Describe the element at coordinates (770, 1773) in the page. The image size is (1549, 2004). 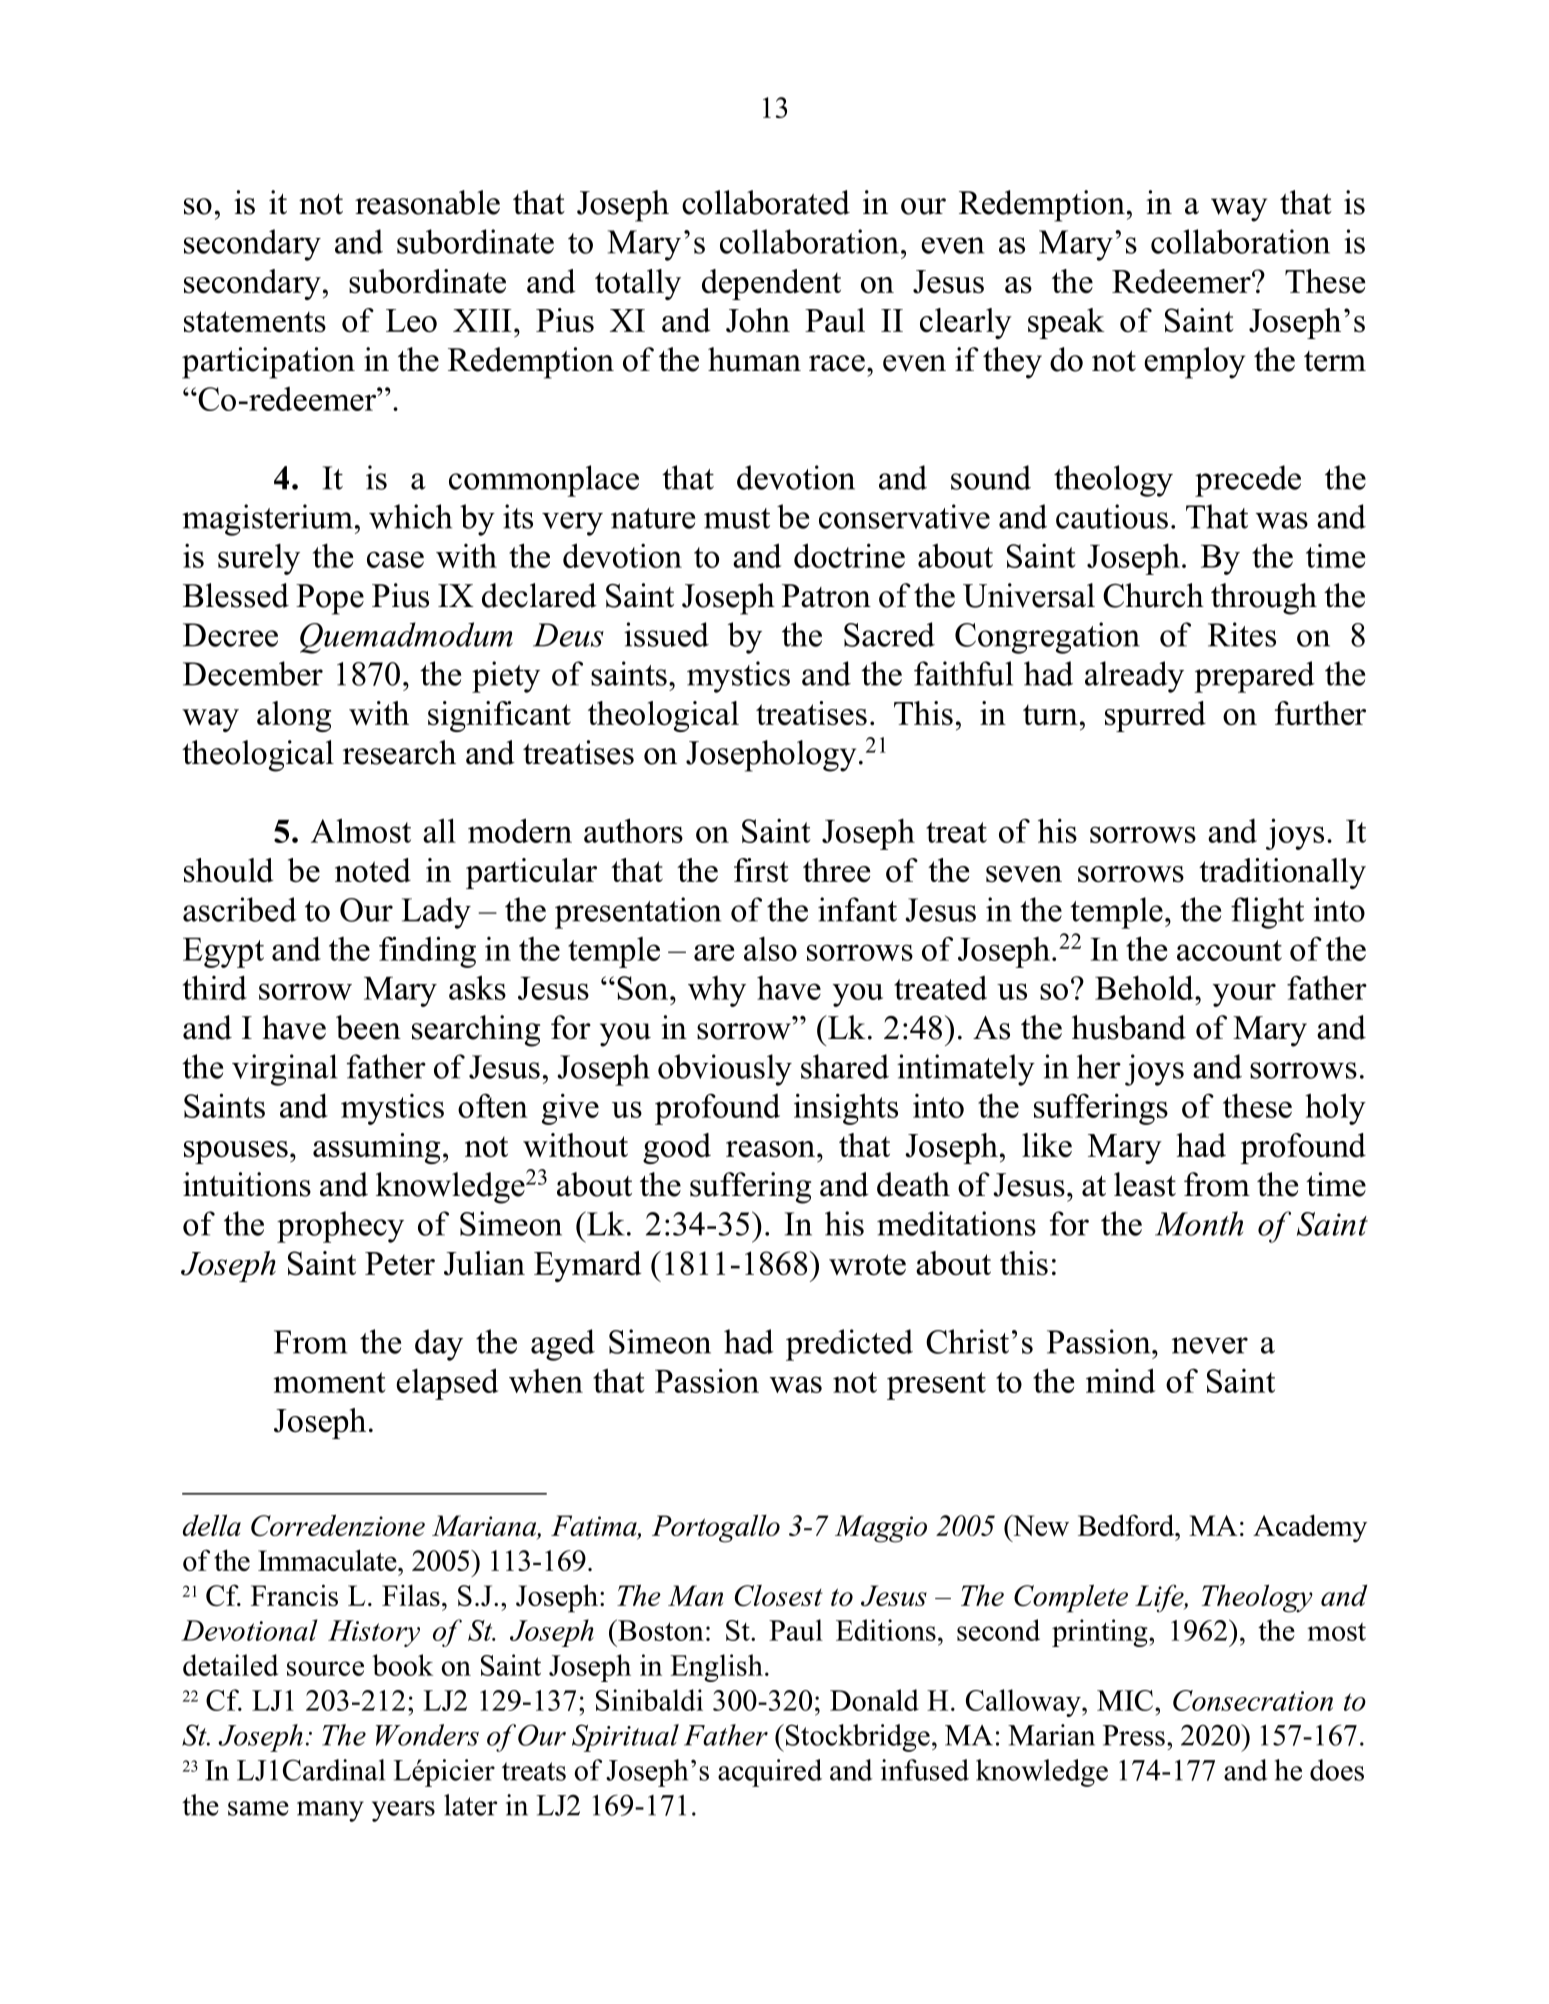
I see `acquired` at that location.
